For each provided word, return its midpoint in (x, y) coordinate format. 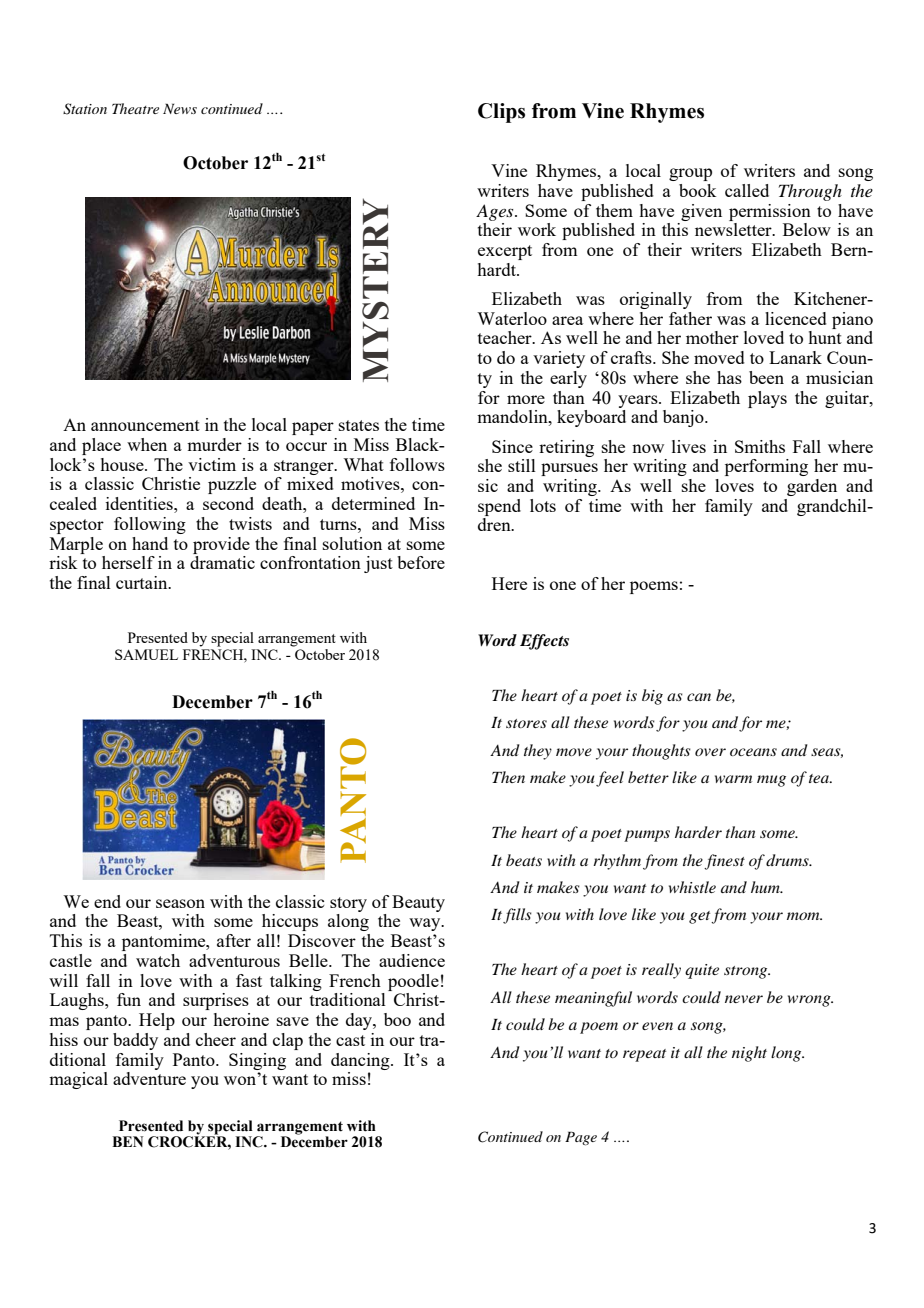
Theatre (135, 108)
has (729, 377)
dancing (361, 1061)
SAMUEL (146, 654)
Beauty (418, 903)
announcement (145, 425)
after (234, 940)
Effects (544, 642)
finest (724, 862)
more (526, 399)
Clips (501, 113)
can (699, 697)
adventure (149, 1078)
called (747, 190)
